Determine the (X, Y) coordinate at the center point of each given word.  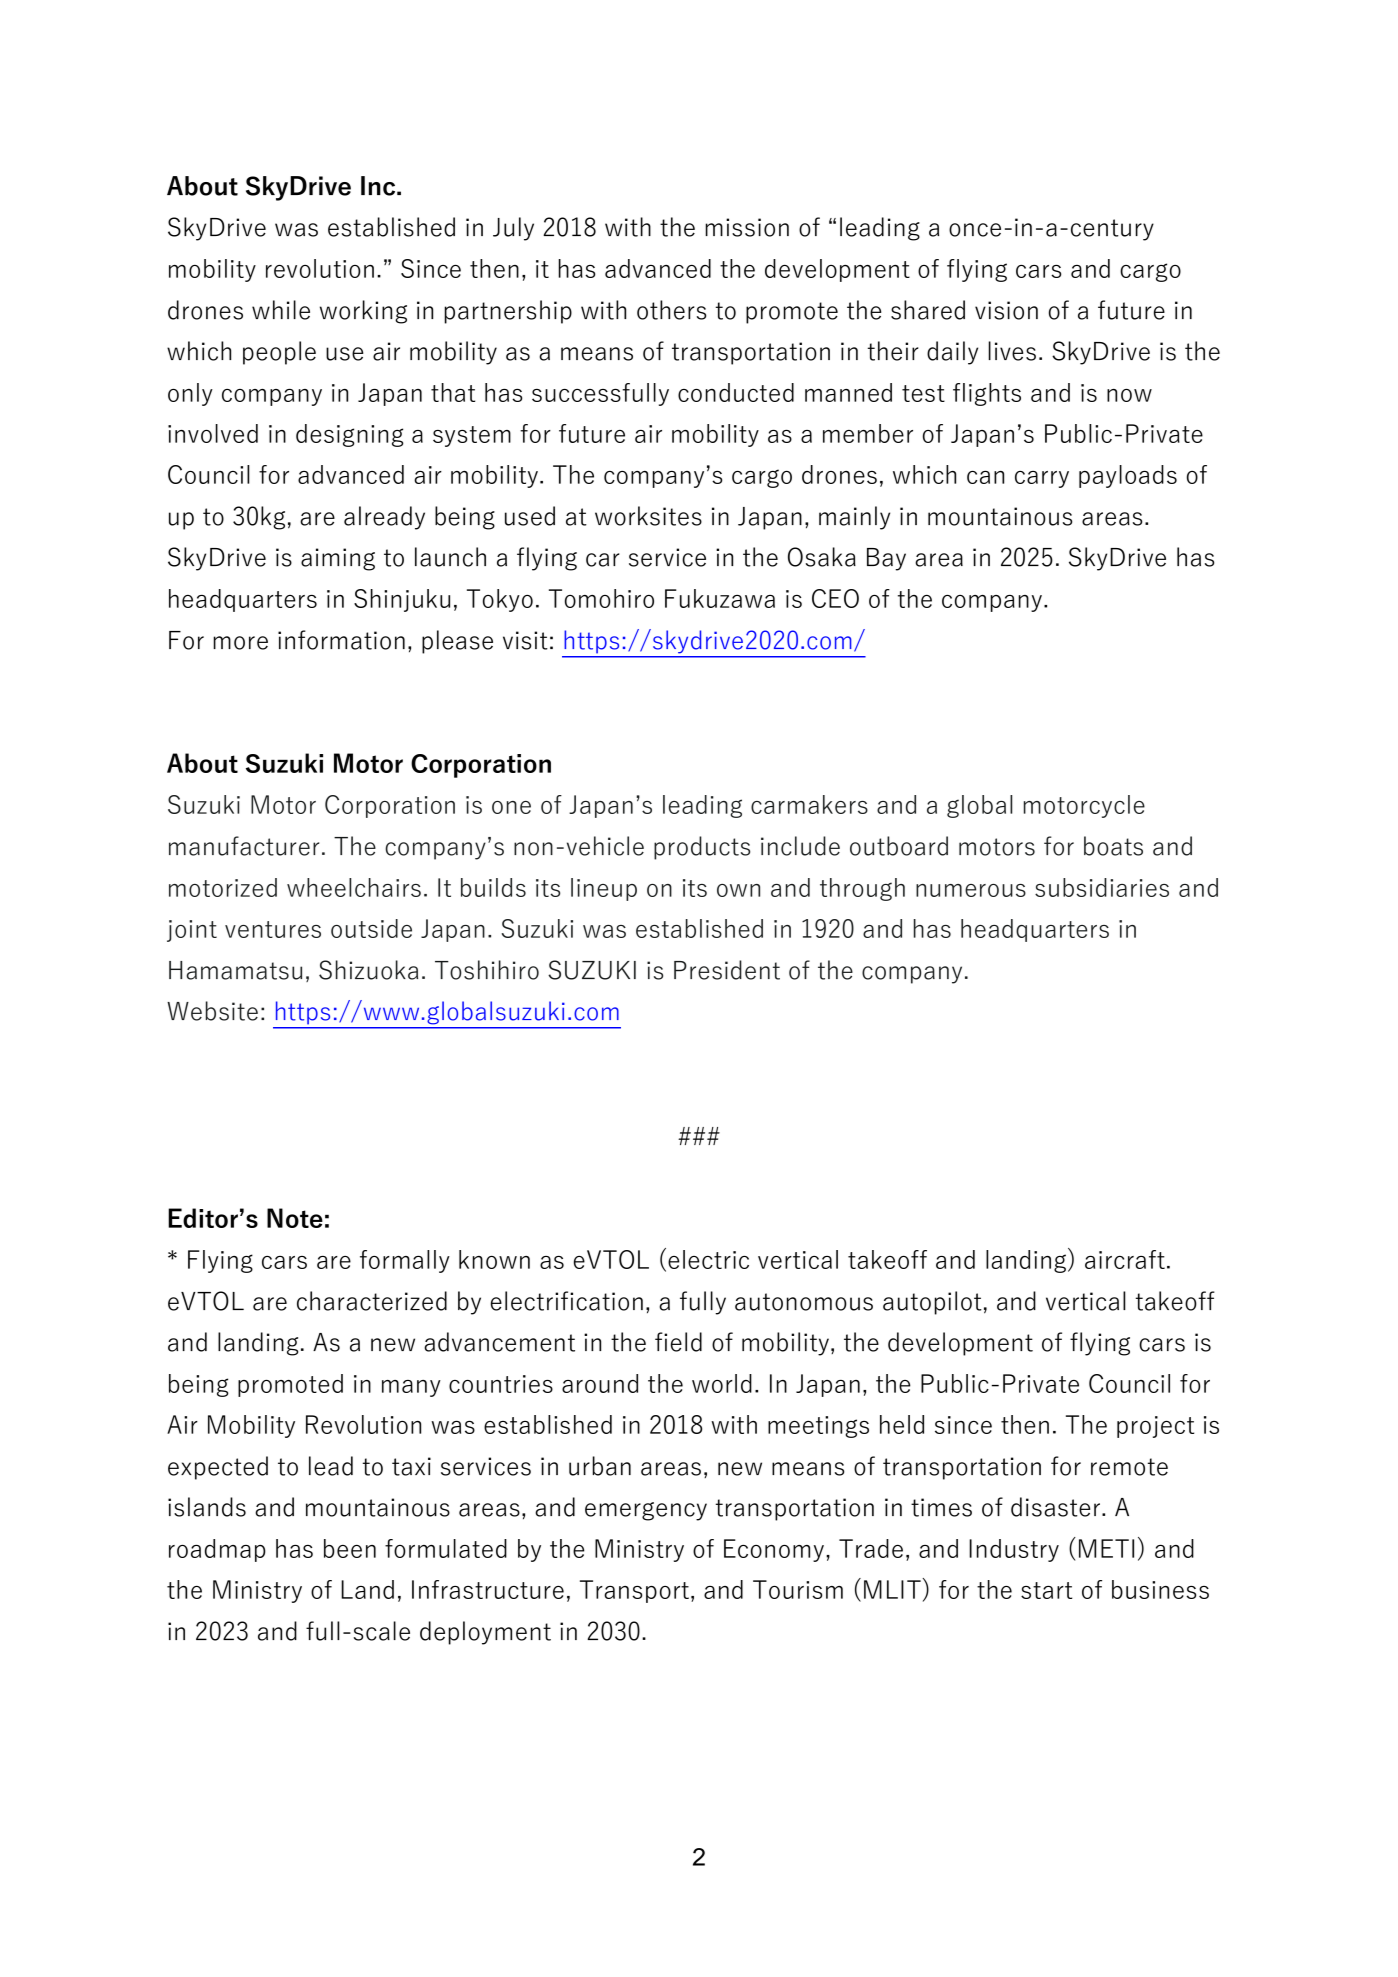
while (281, 310)
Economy (774, 1550)
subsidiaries (1102, 887)
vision (1006, 310)
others (671, 310)
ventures (273, 929)
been (350, 1548)
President (727, 970)
